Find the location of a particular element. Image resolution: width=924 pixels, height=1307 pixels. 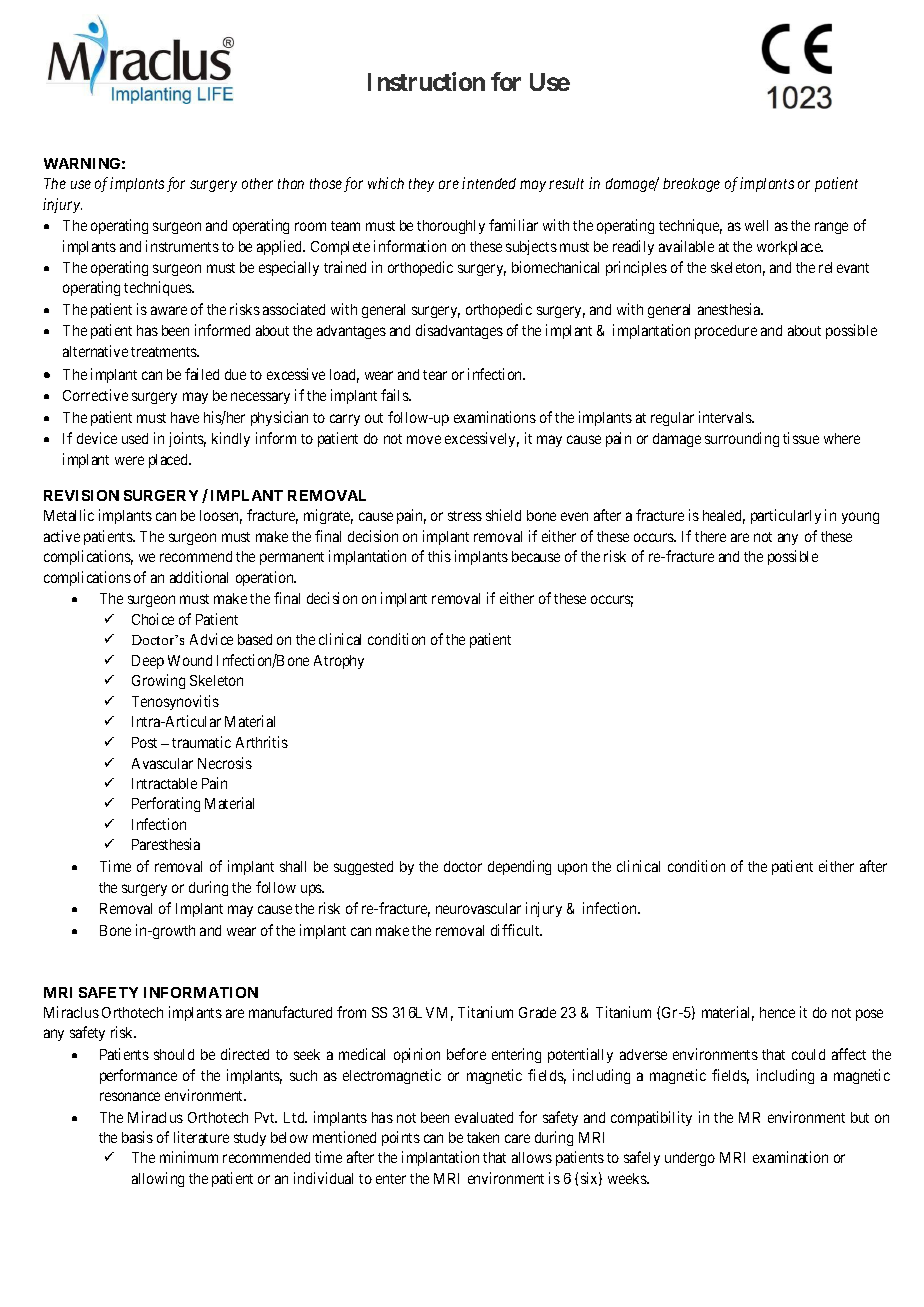

other is located at coordinates (257, 183).
